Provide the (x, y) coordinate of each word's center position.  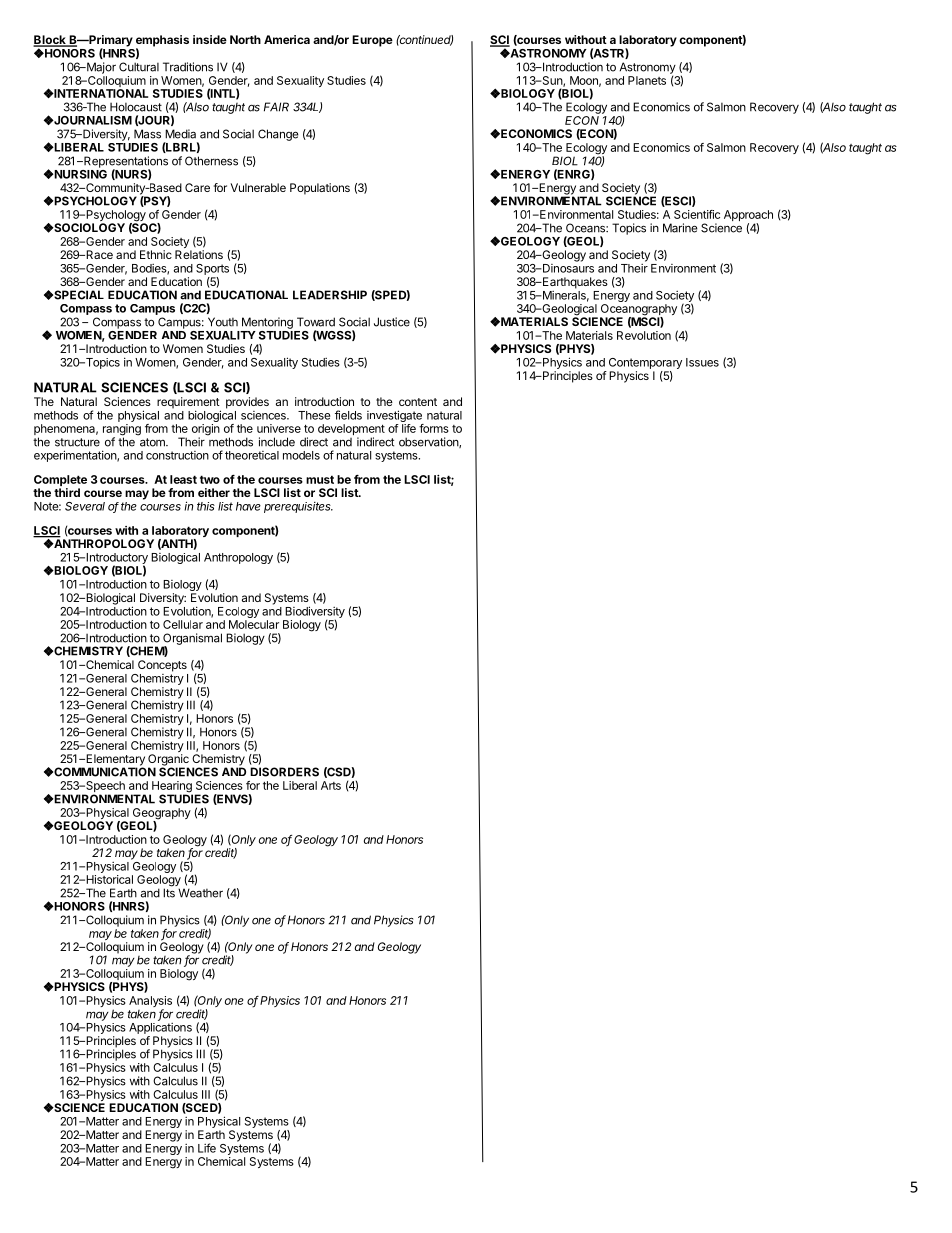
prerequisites (298, 507)
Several (85, 506)
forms (434, 428)
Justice (392, 322)
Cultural (139, 67)
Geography (160, 815)
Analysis (150, 1003)
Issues (702, 362)
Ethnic (156, 254)
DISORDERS (284, 772)
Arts (331, 785)
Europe (372, 41)
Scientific (697, 214)
